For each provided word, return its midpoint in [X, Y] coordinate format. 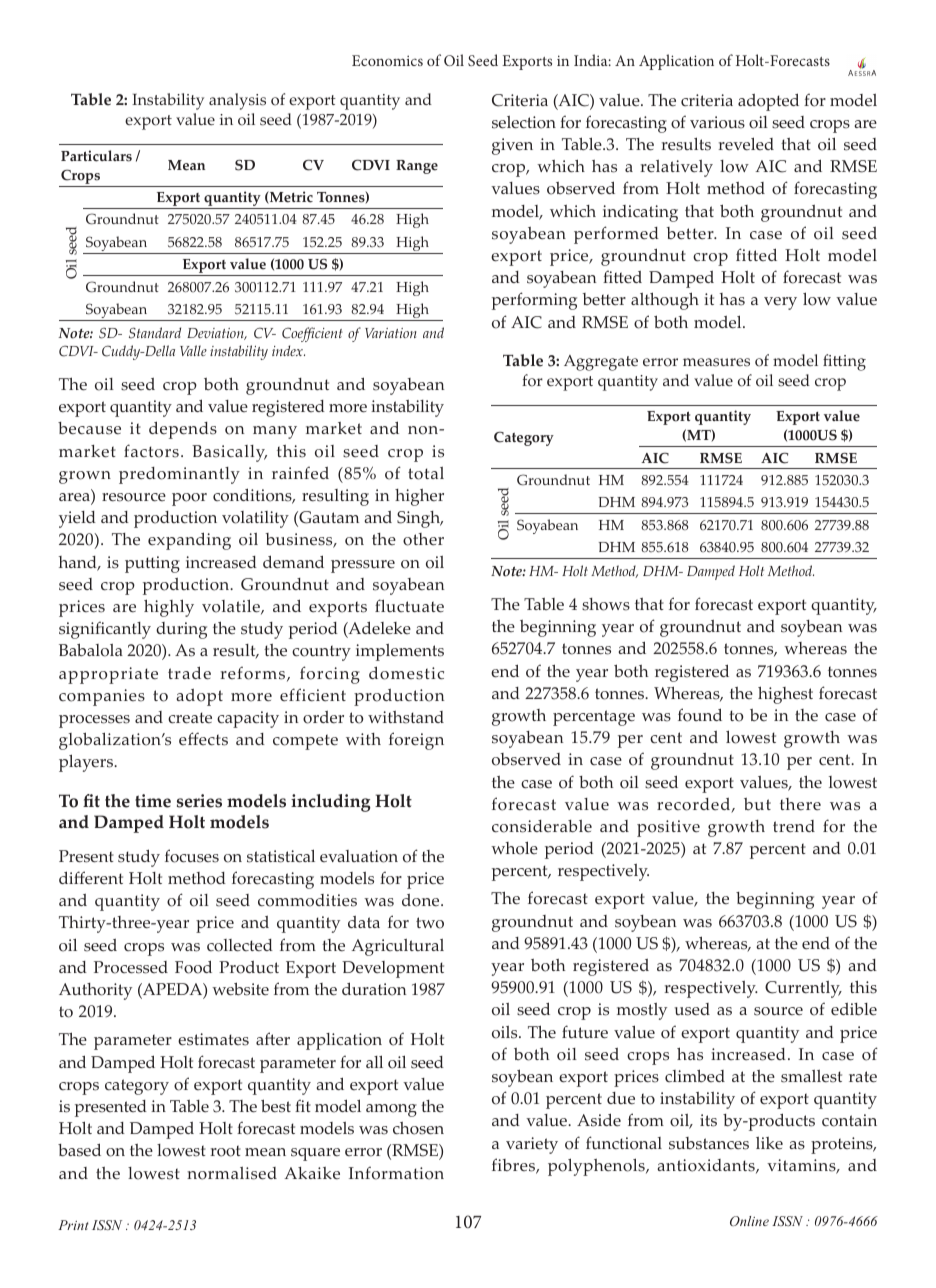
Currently [803, 989]
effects [203, 739]
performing [534, 301]
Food [193, 967]
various [717, 122]
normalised [232, 1173]
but [757, 804]
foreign [416, 741]
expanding [189, 541]
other [423, 539]
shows [606, 604]
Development [393, 969]
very [780, 303]
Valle [193, 350]
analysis [237, 101]
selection [524, 122]
